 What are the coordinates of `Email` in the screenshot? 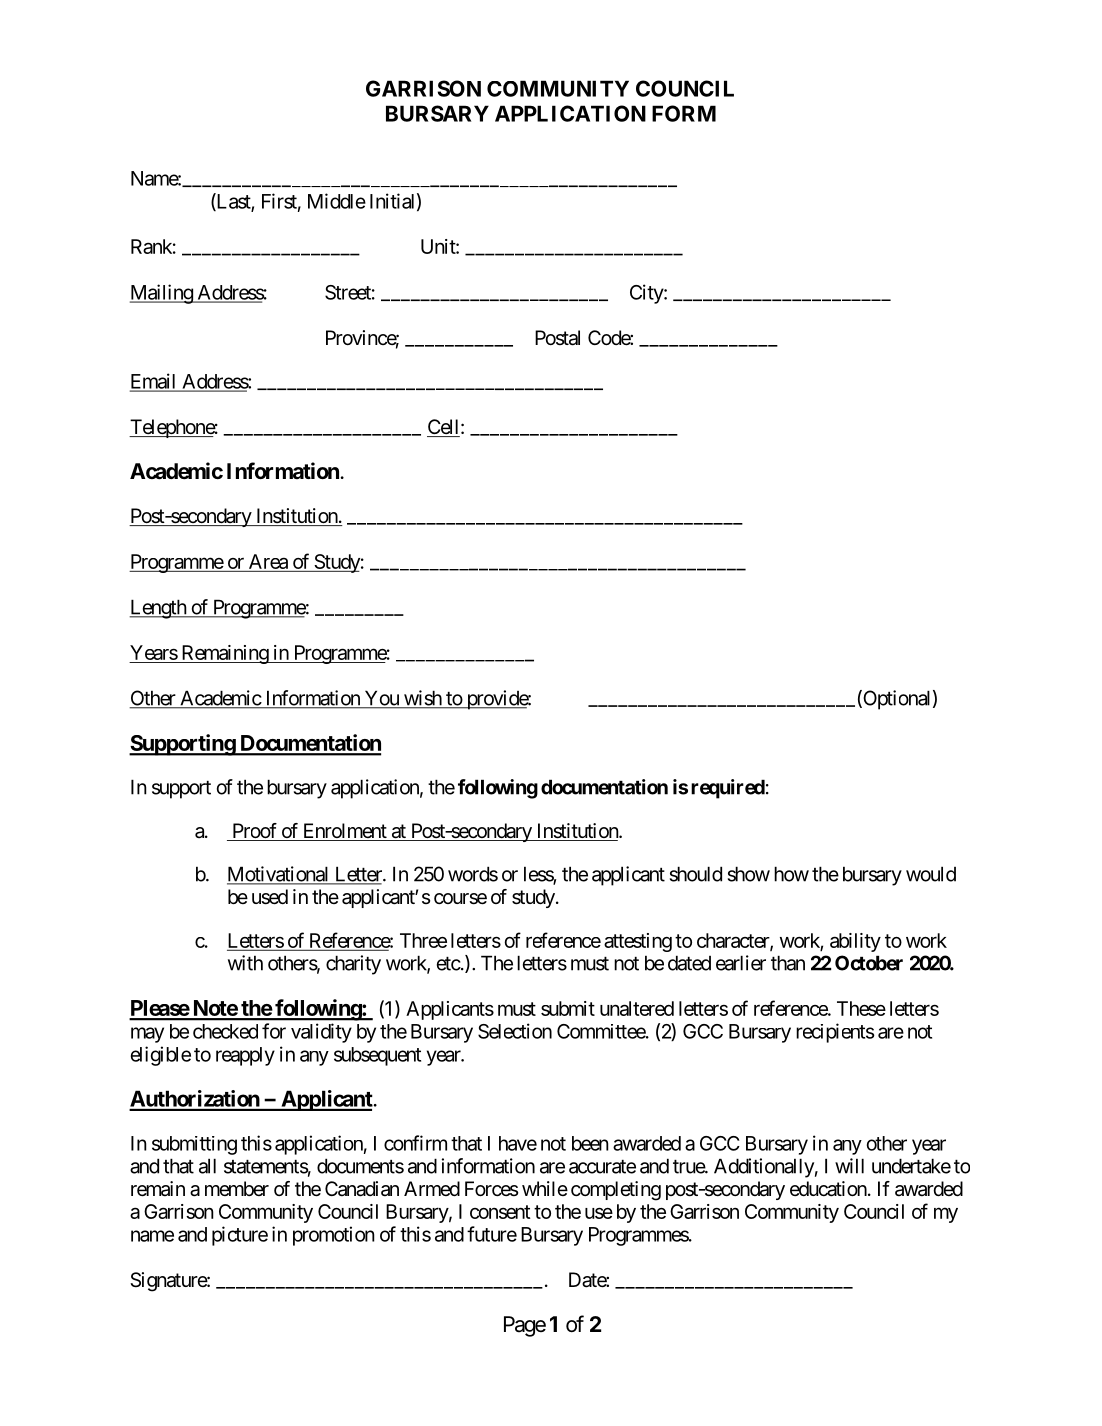 It's located at (154, 382).
